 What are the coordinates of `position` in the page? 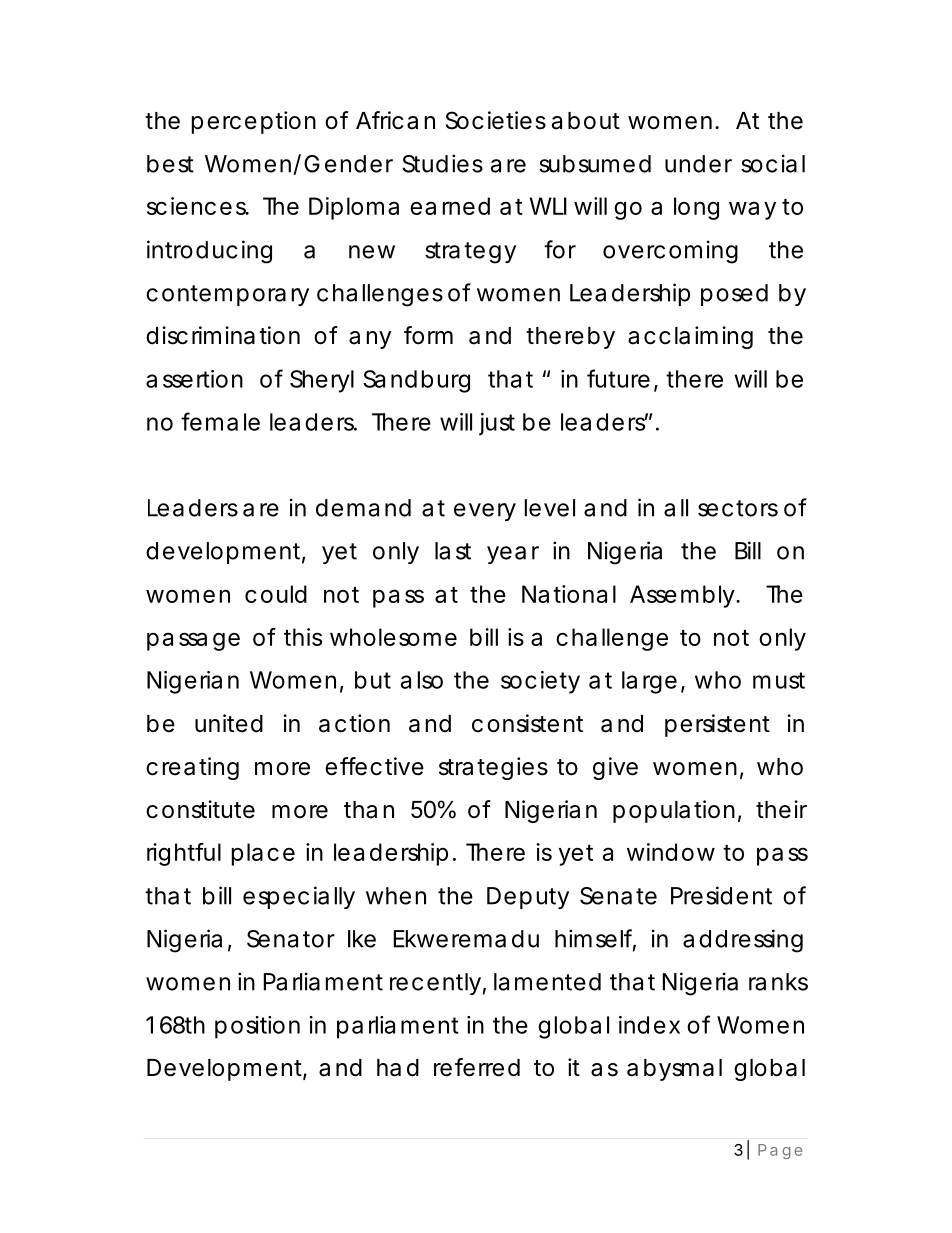 It's located at (257, 1027).
